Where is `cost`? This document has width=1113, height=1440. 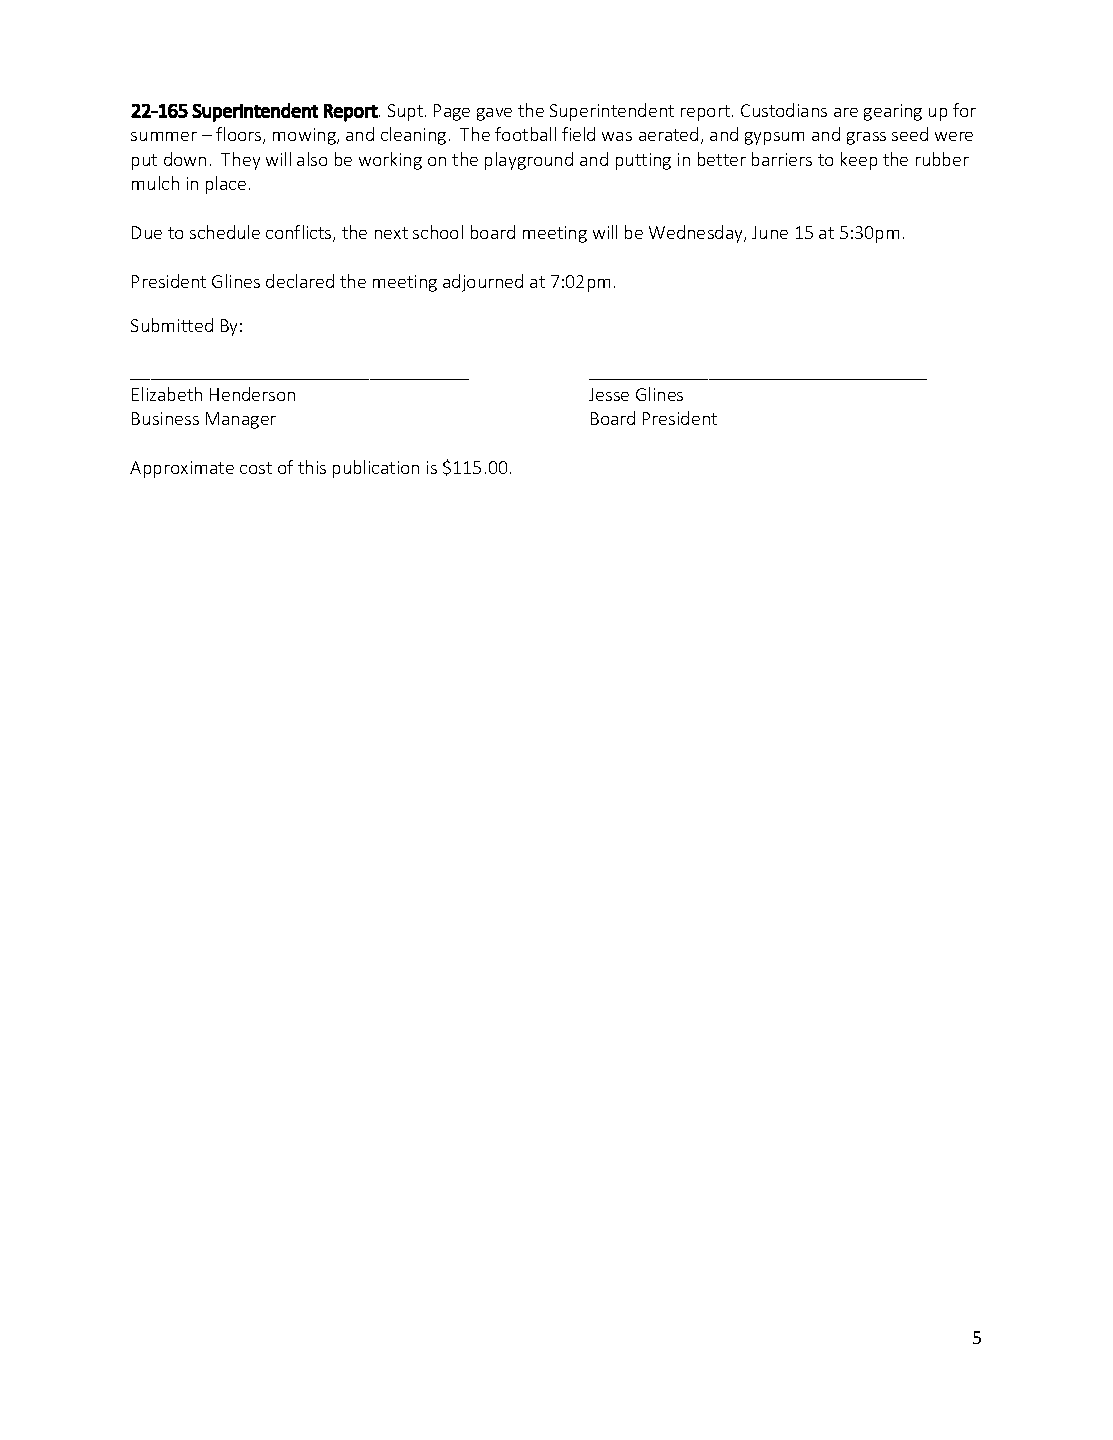 cost is located at coordinates (256, 468).
